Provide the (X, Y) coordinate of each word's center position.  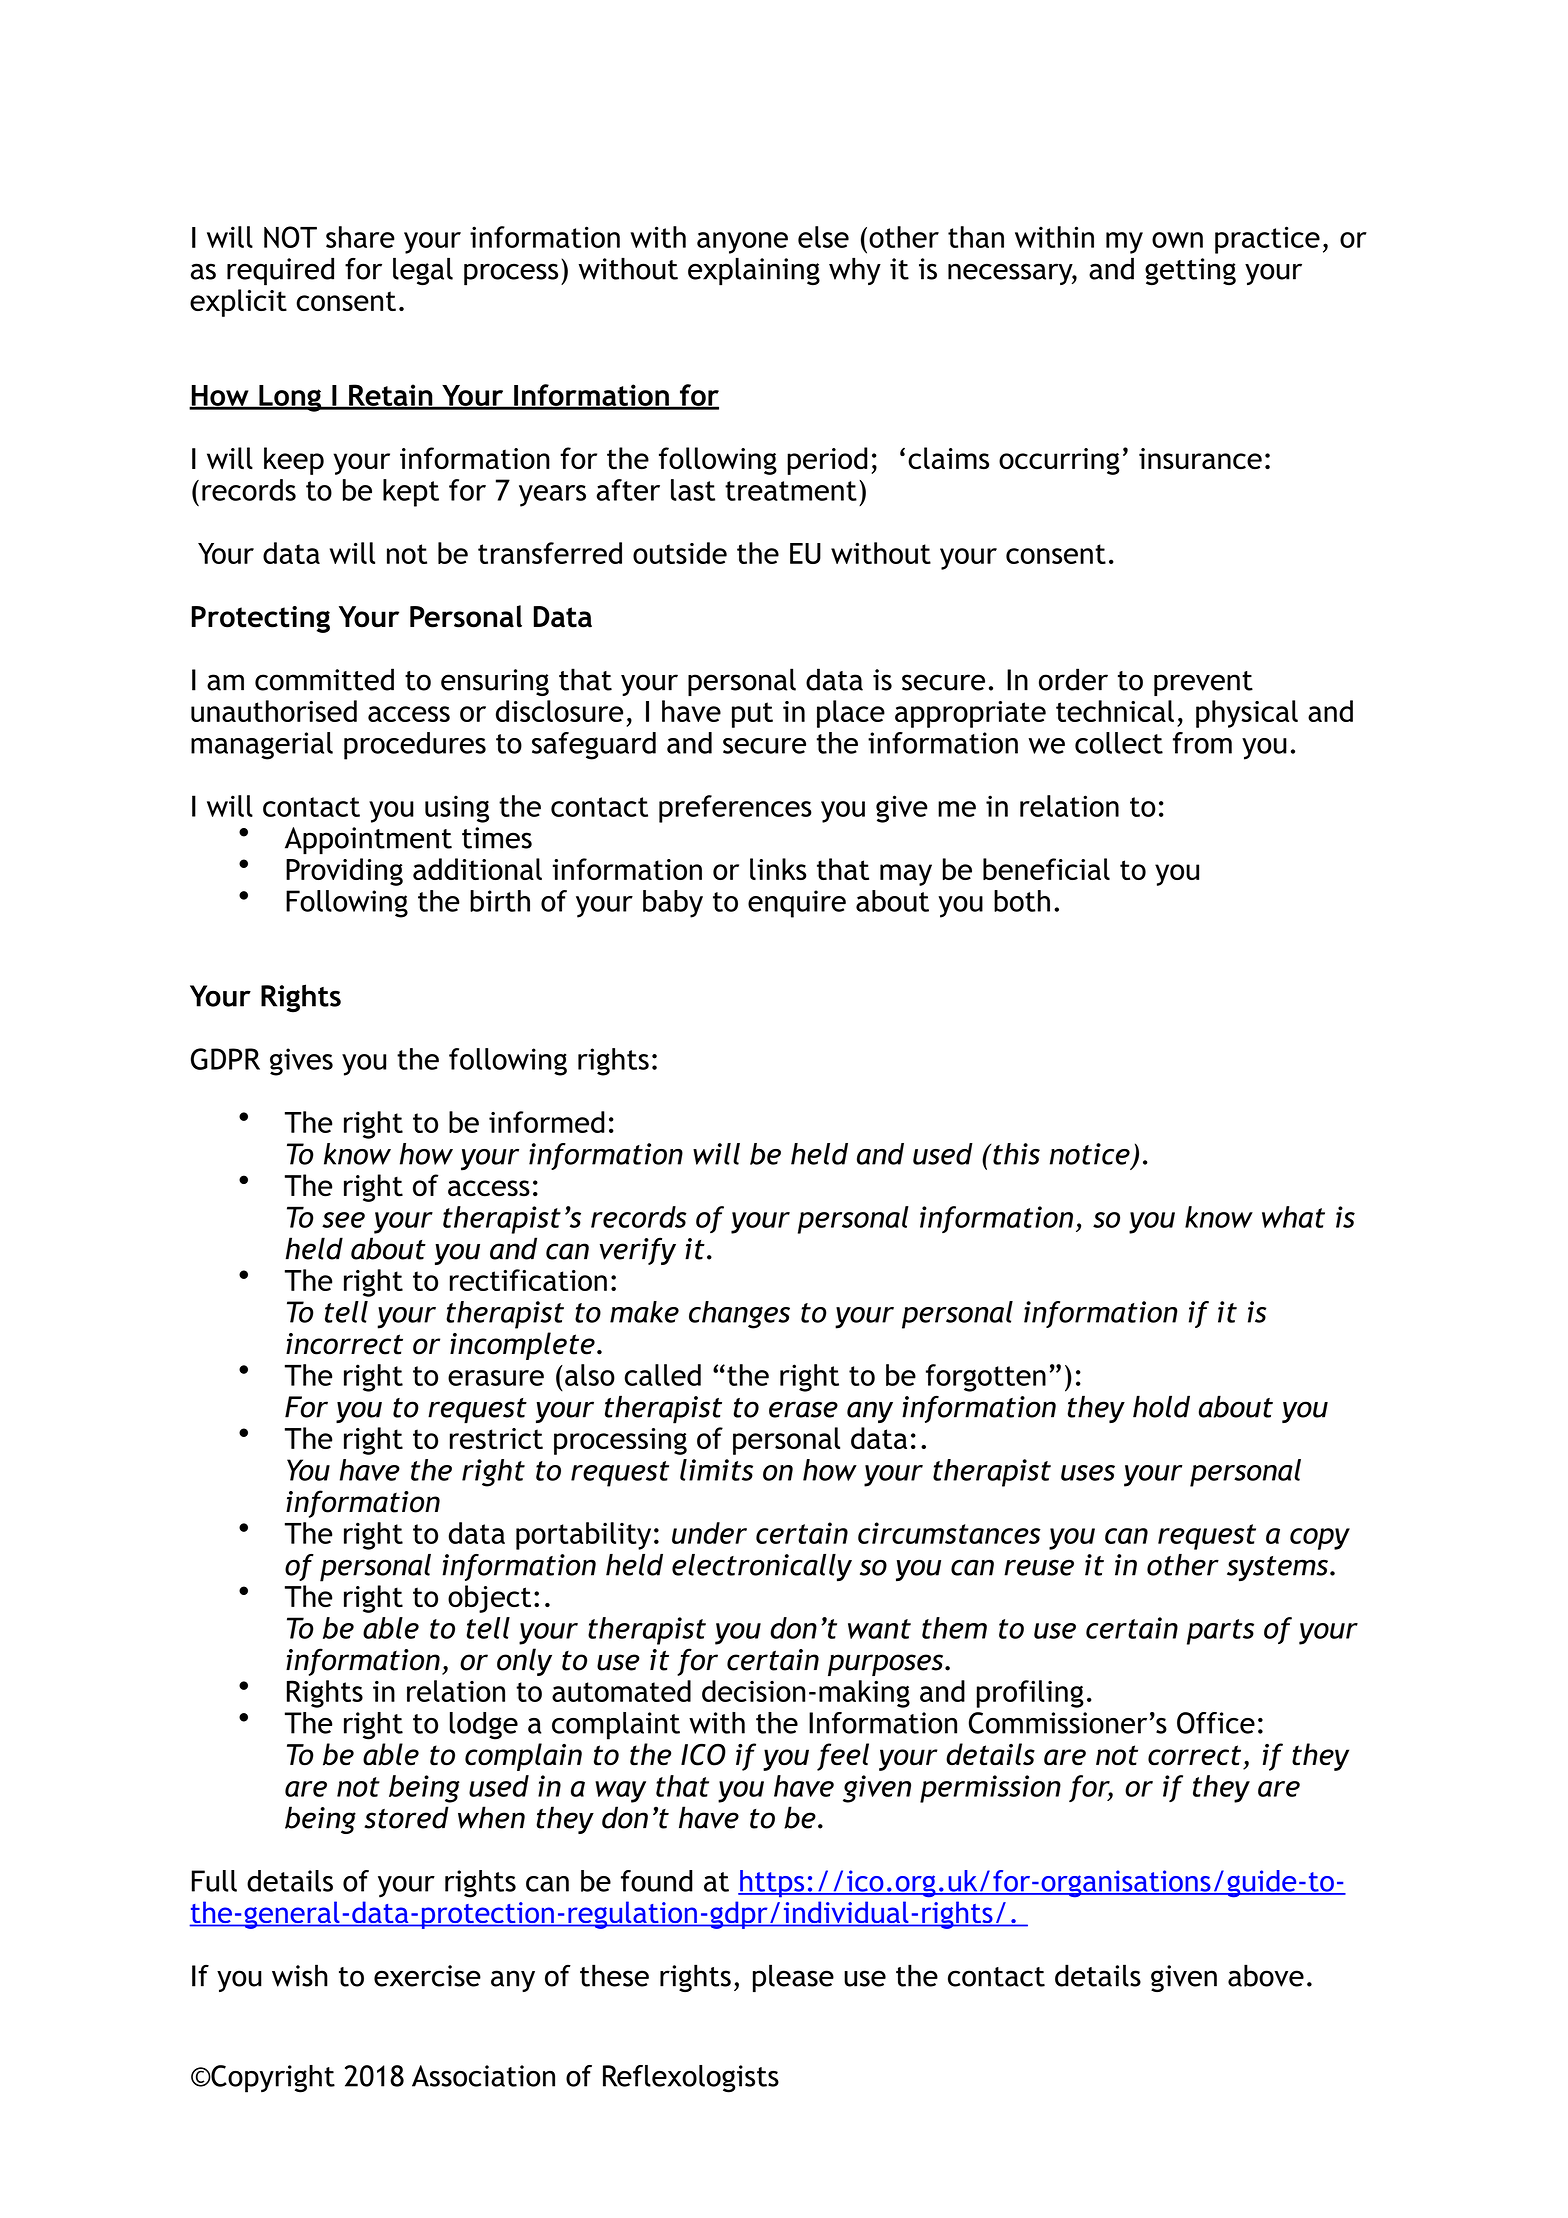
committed (324, 679)
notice (1090, 1154)
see (343, 1220)
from (1202, 743)
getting (1190, 272)
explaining (754, 272)
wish (300, 1975)
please (793, 1978)
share (360, 237)
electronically (762, 1568)
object (489, 1599)
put (752, 715)
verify (638, 1251)
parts (1220, 1632)
